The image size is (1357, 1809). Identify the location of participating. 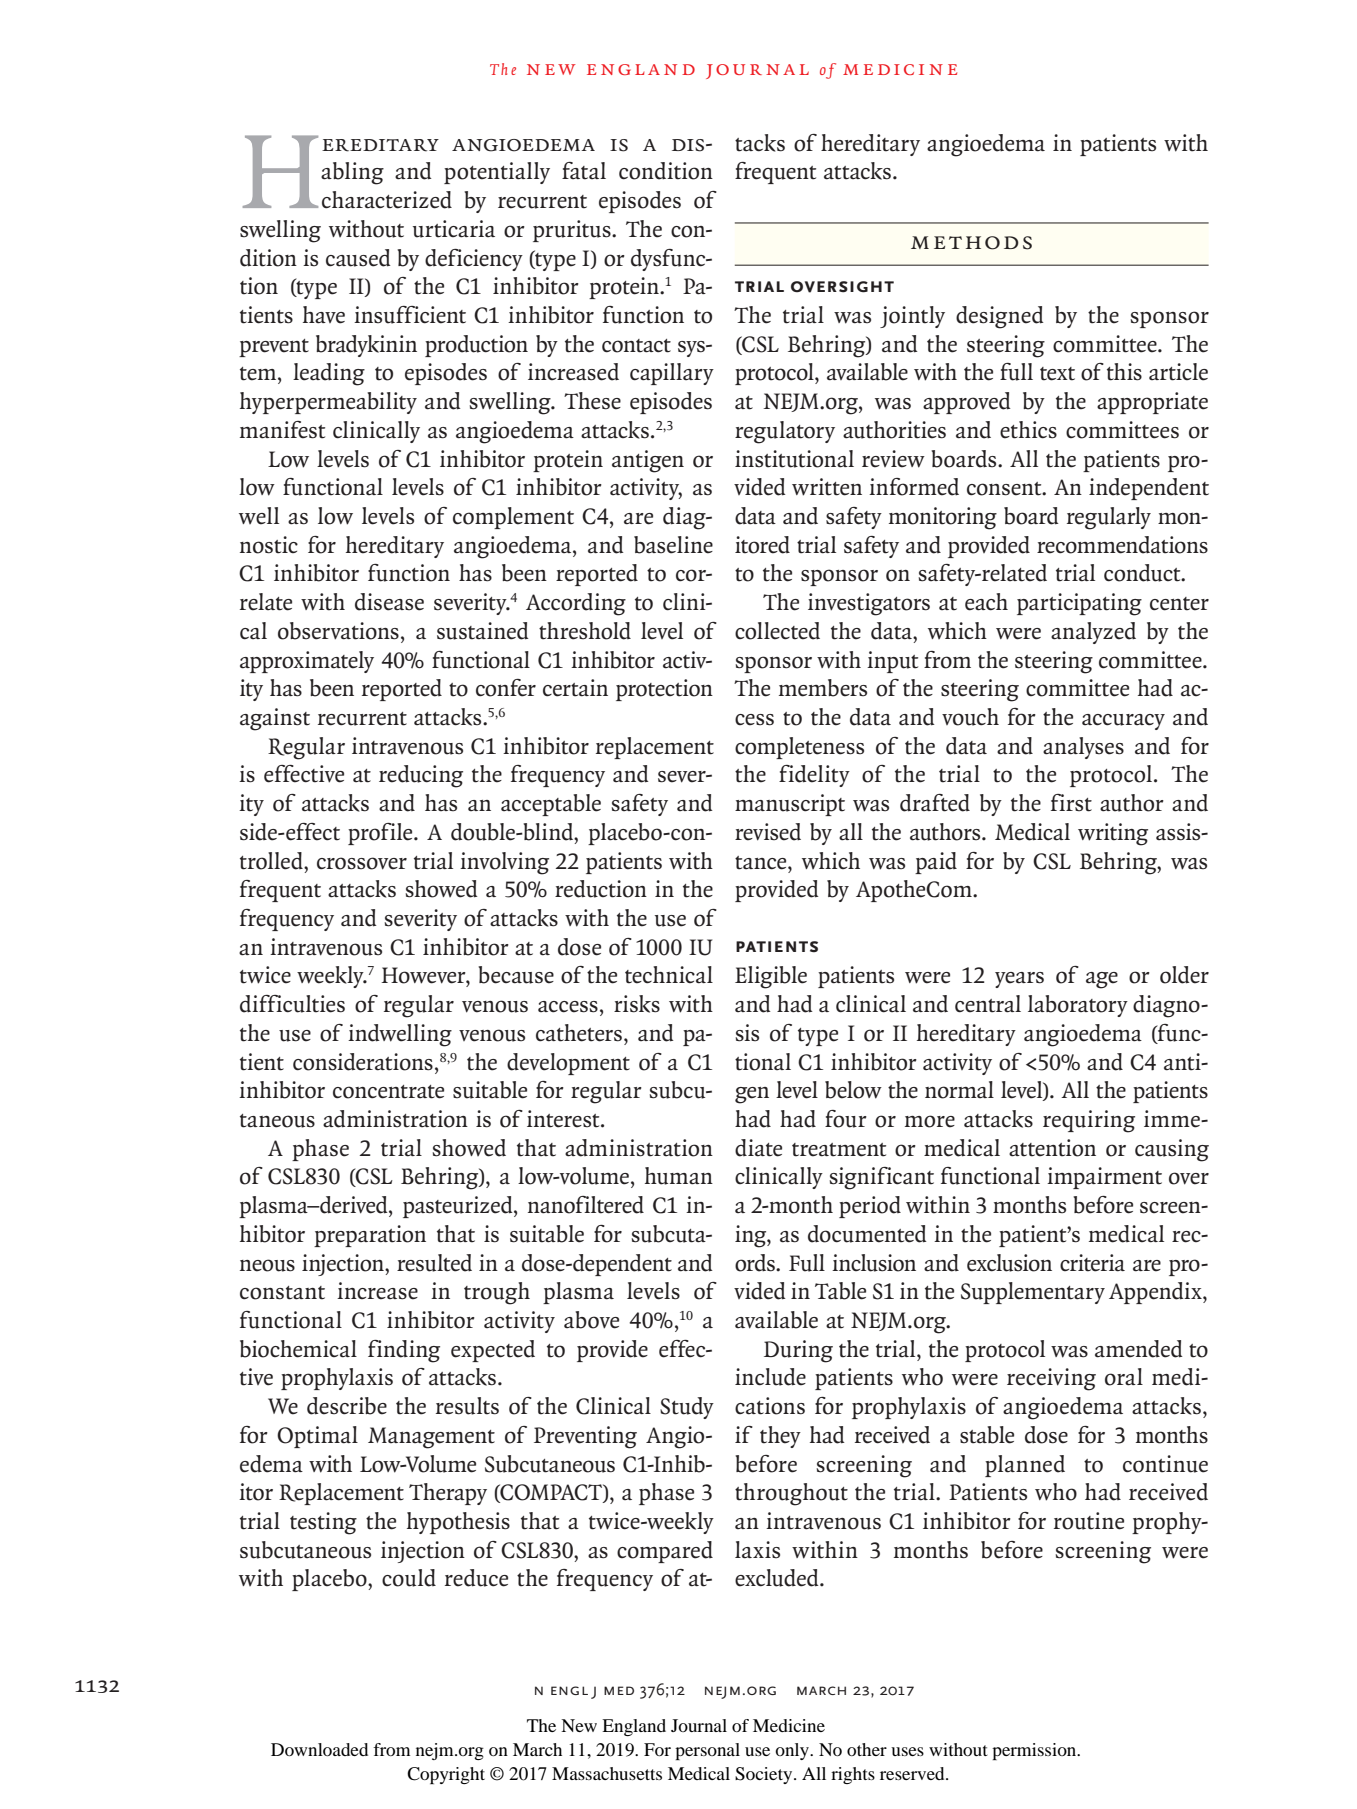
(1079, 604).
